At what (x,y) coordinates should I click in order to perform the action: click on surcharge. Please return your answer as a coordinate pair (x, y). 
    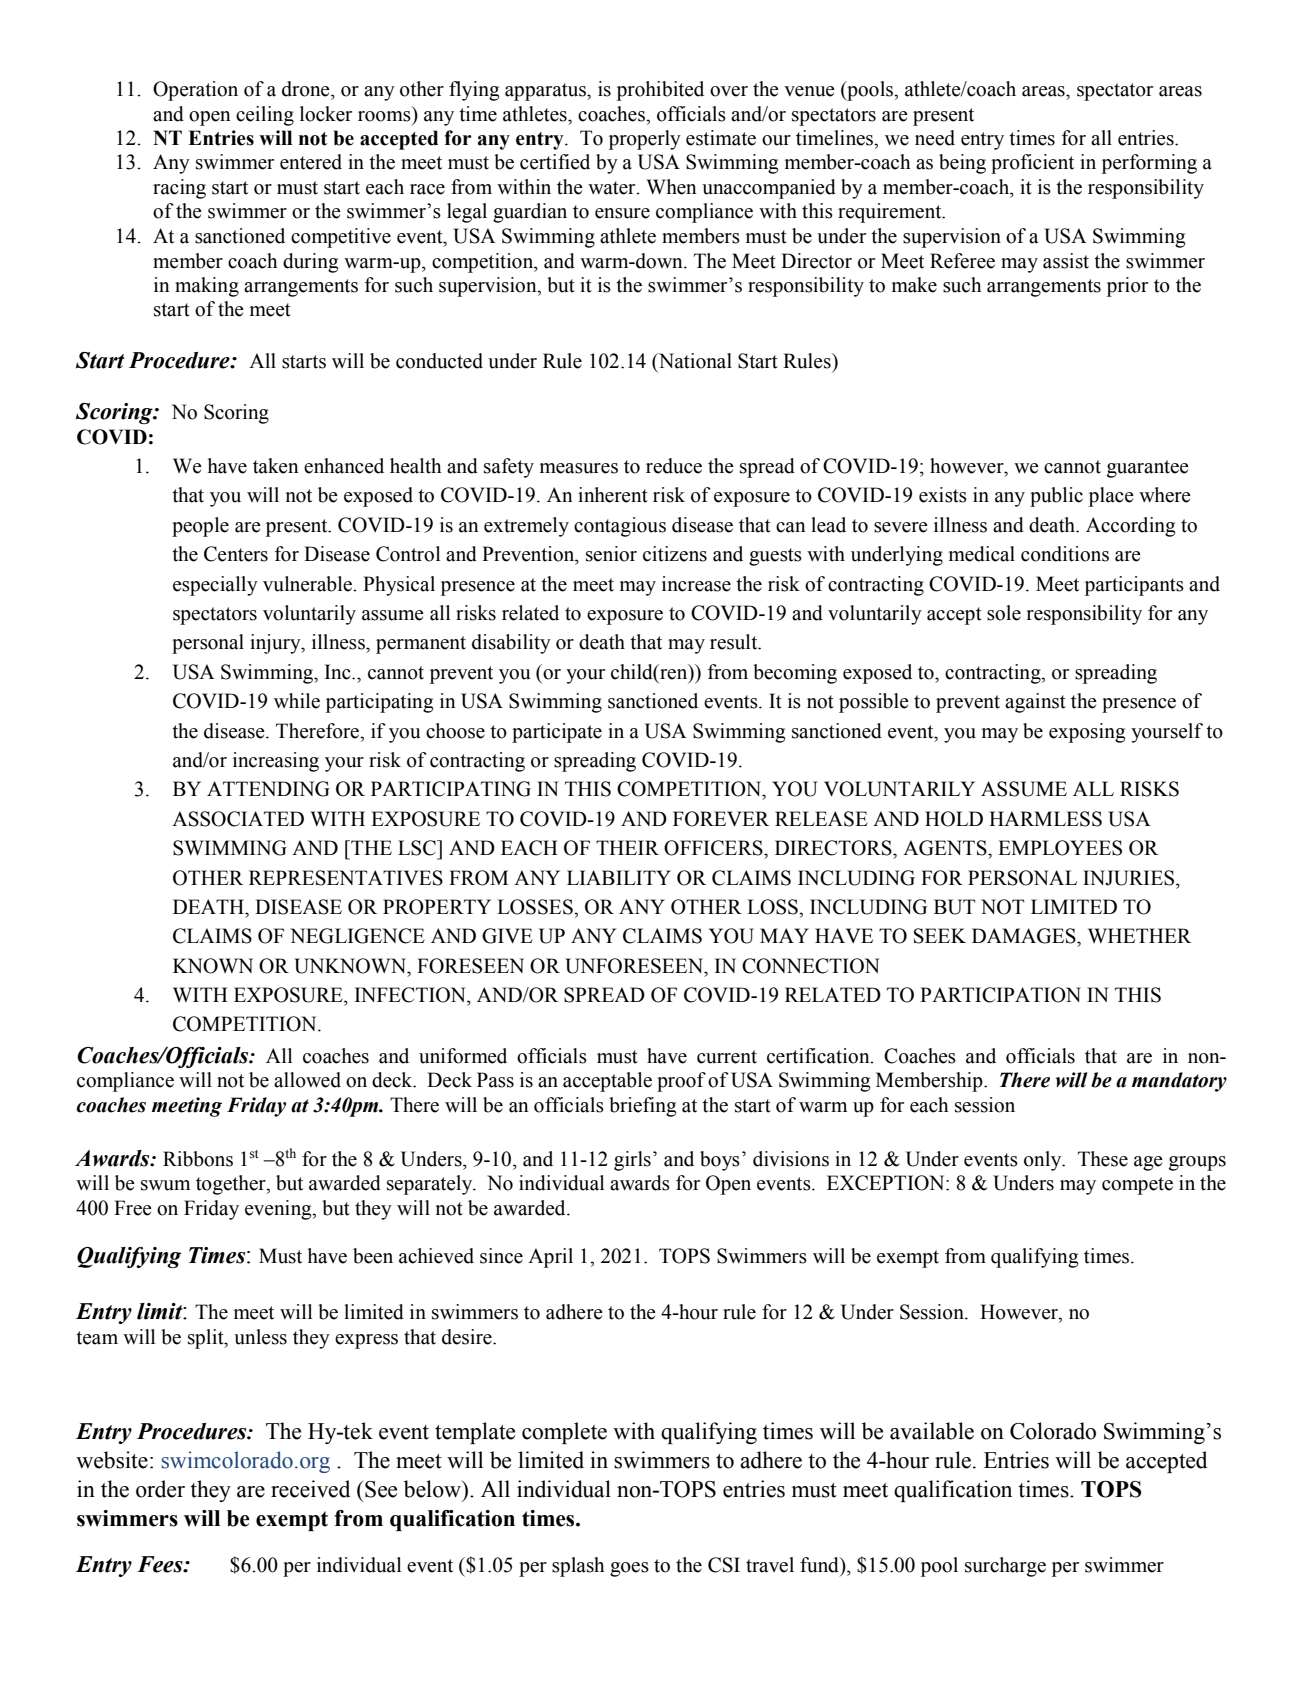
    Looking at the image, I should click on (1005, 1567).
